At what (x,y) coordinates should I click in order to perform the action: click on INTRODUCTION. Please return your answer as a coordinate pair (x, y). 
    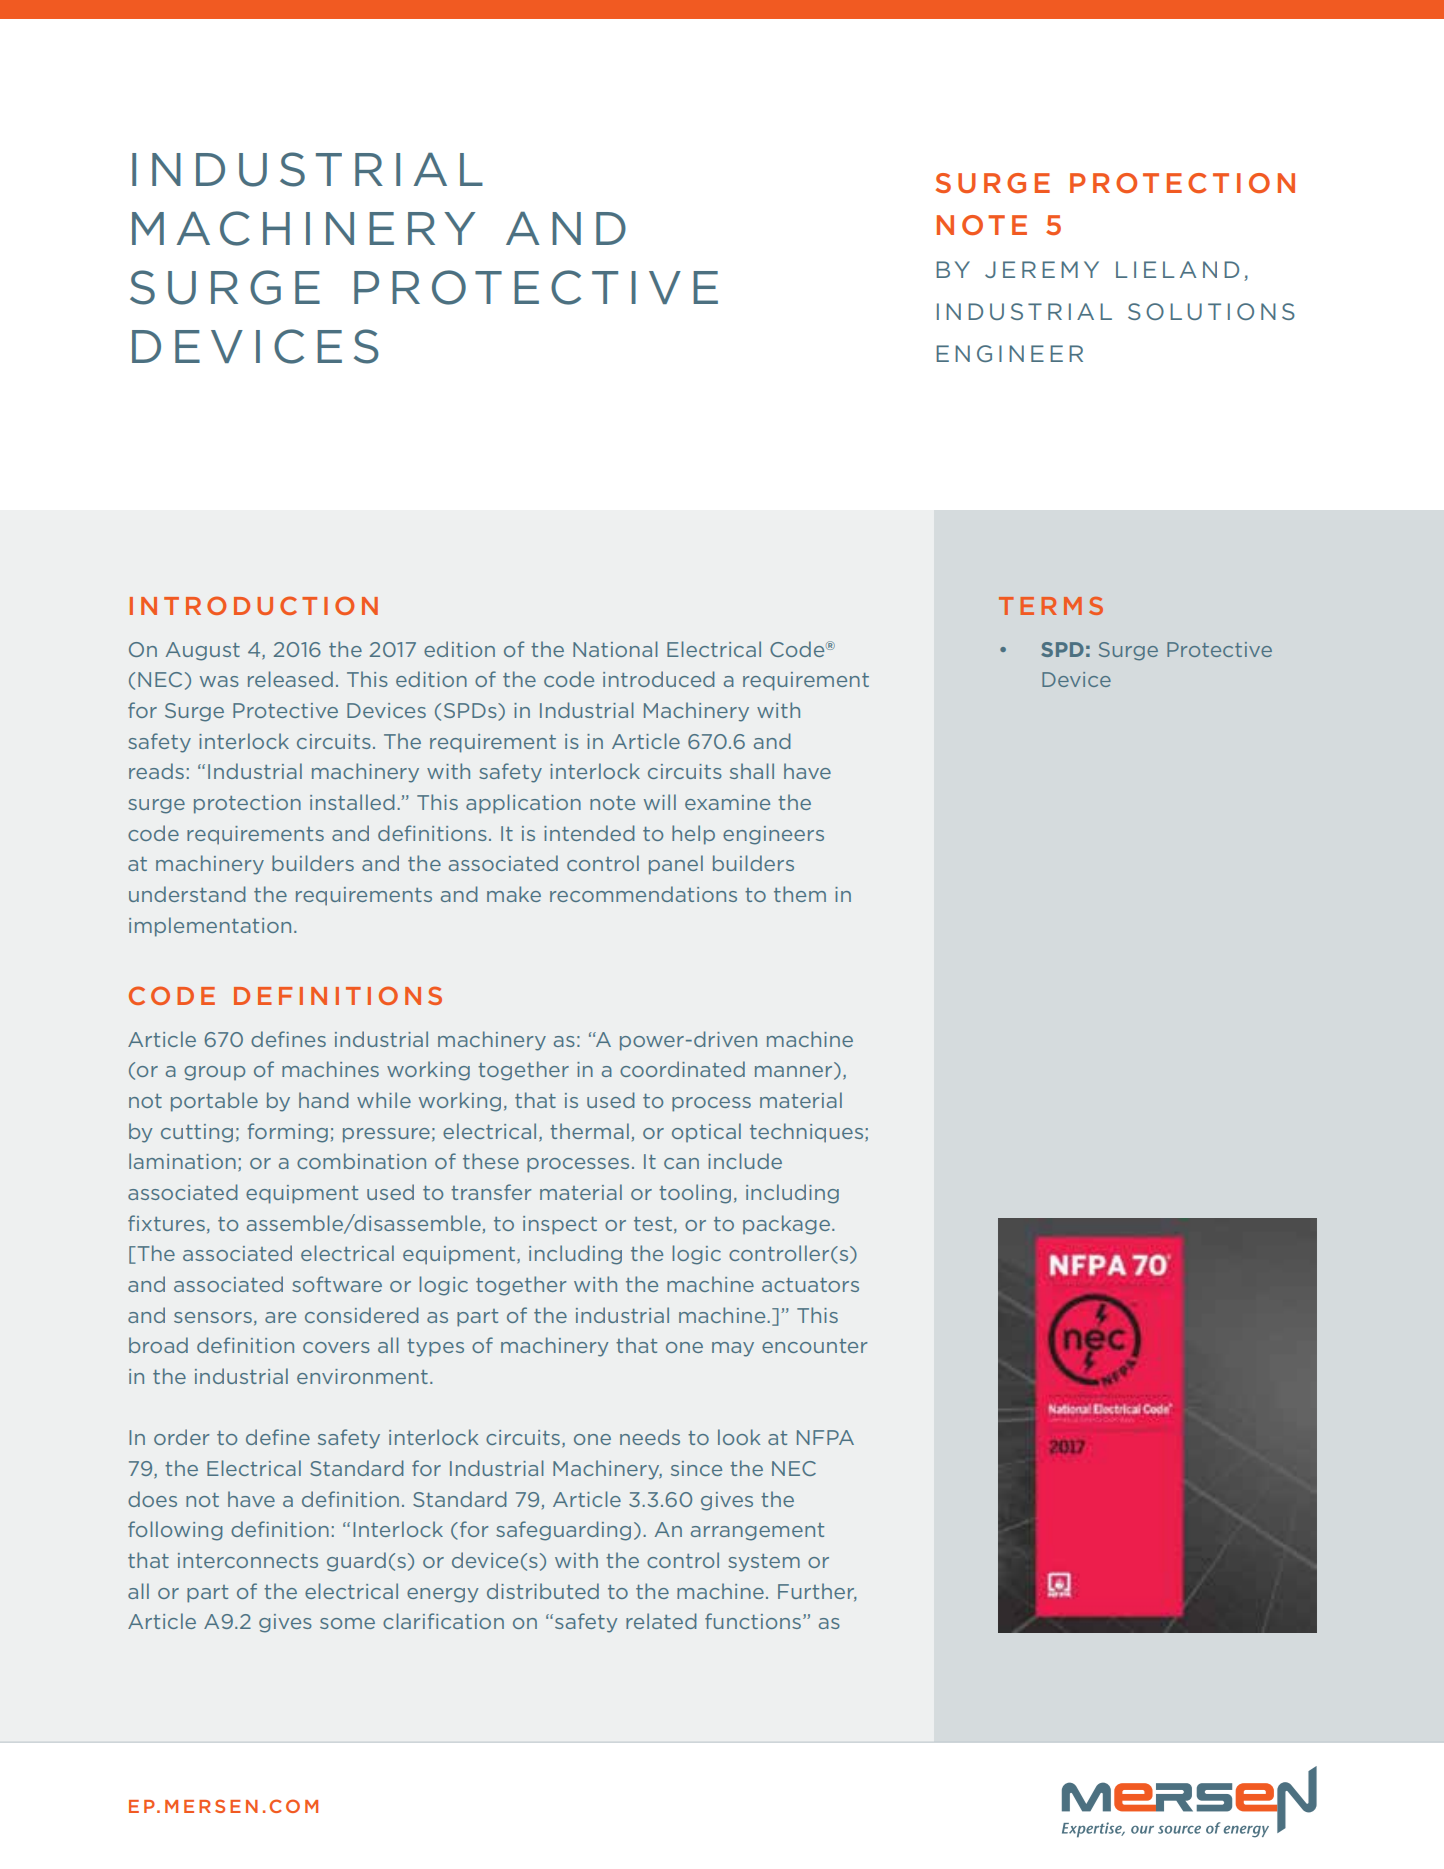
    Looking at the image, I should click on (254, 605).
